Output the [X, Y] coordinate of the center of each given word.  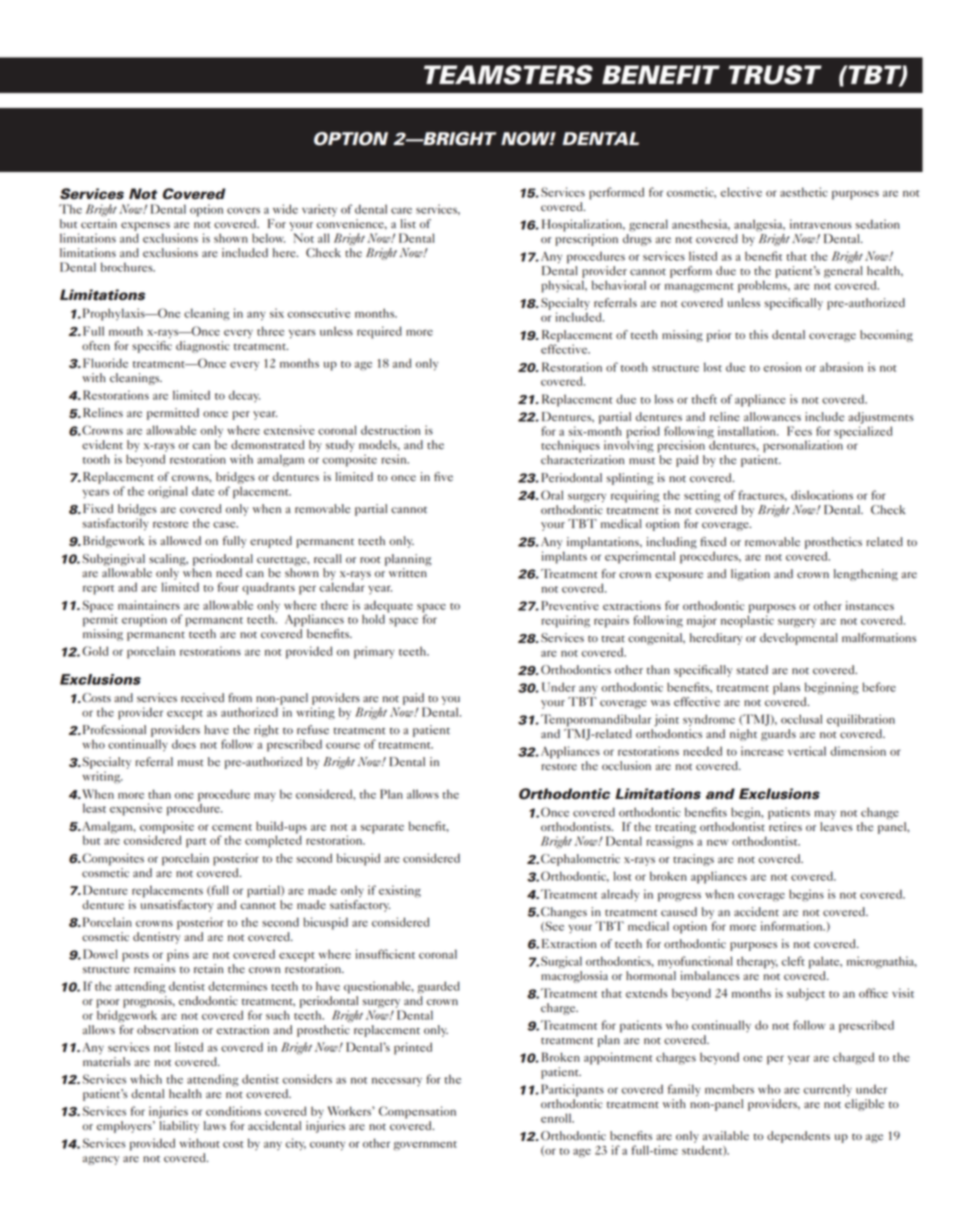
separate [382, 829]
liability [179, 1125]
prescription [586, 240]
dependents [798, 1137]
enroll [557, 1118]
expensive [136, 809]
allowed [180, 541]
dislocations [822, 495]
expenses [145, 226]
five [443, 476]
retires [785, 826]
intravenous [820, 224]
